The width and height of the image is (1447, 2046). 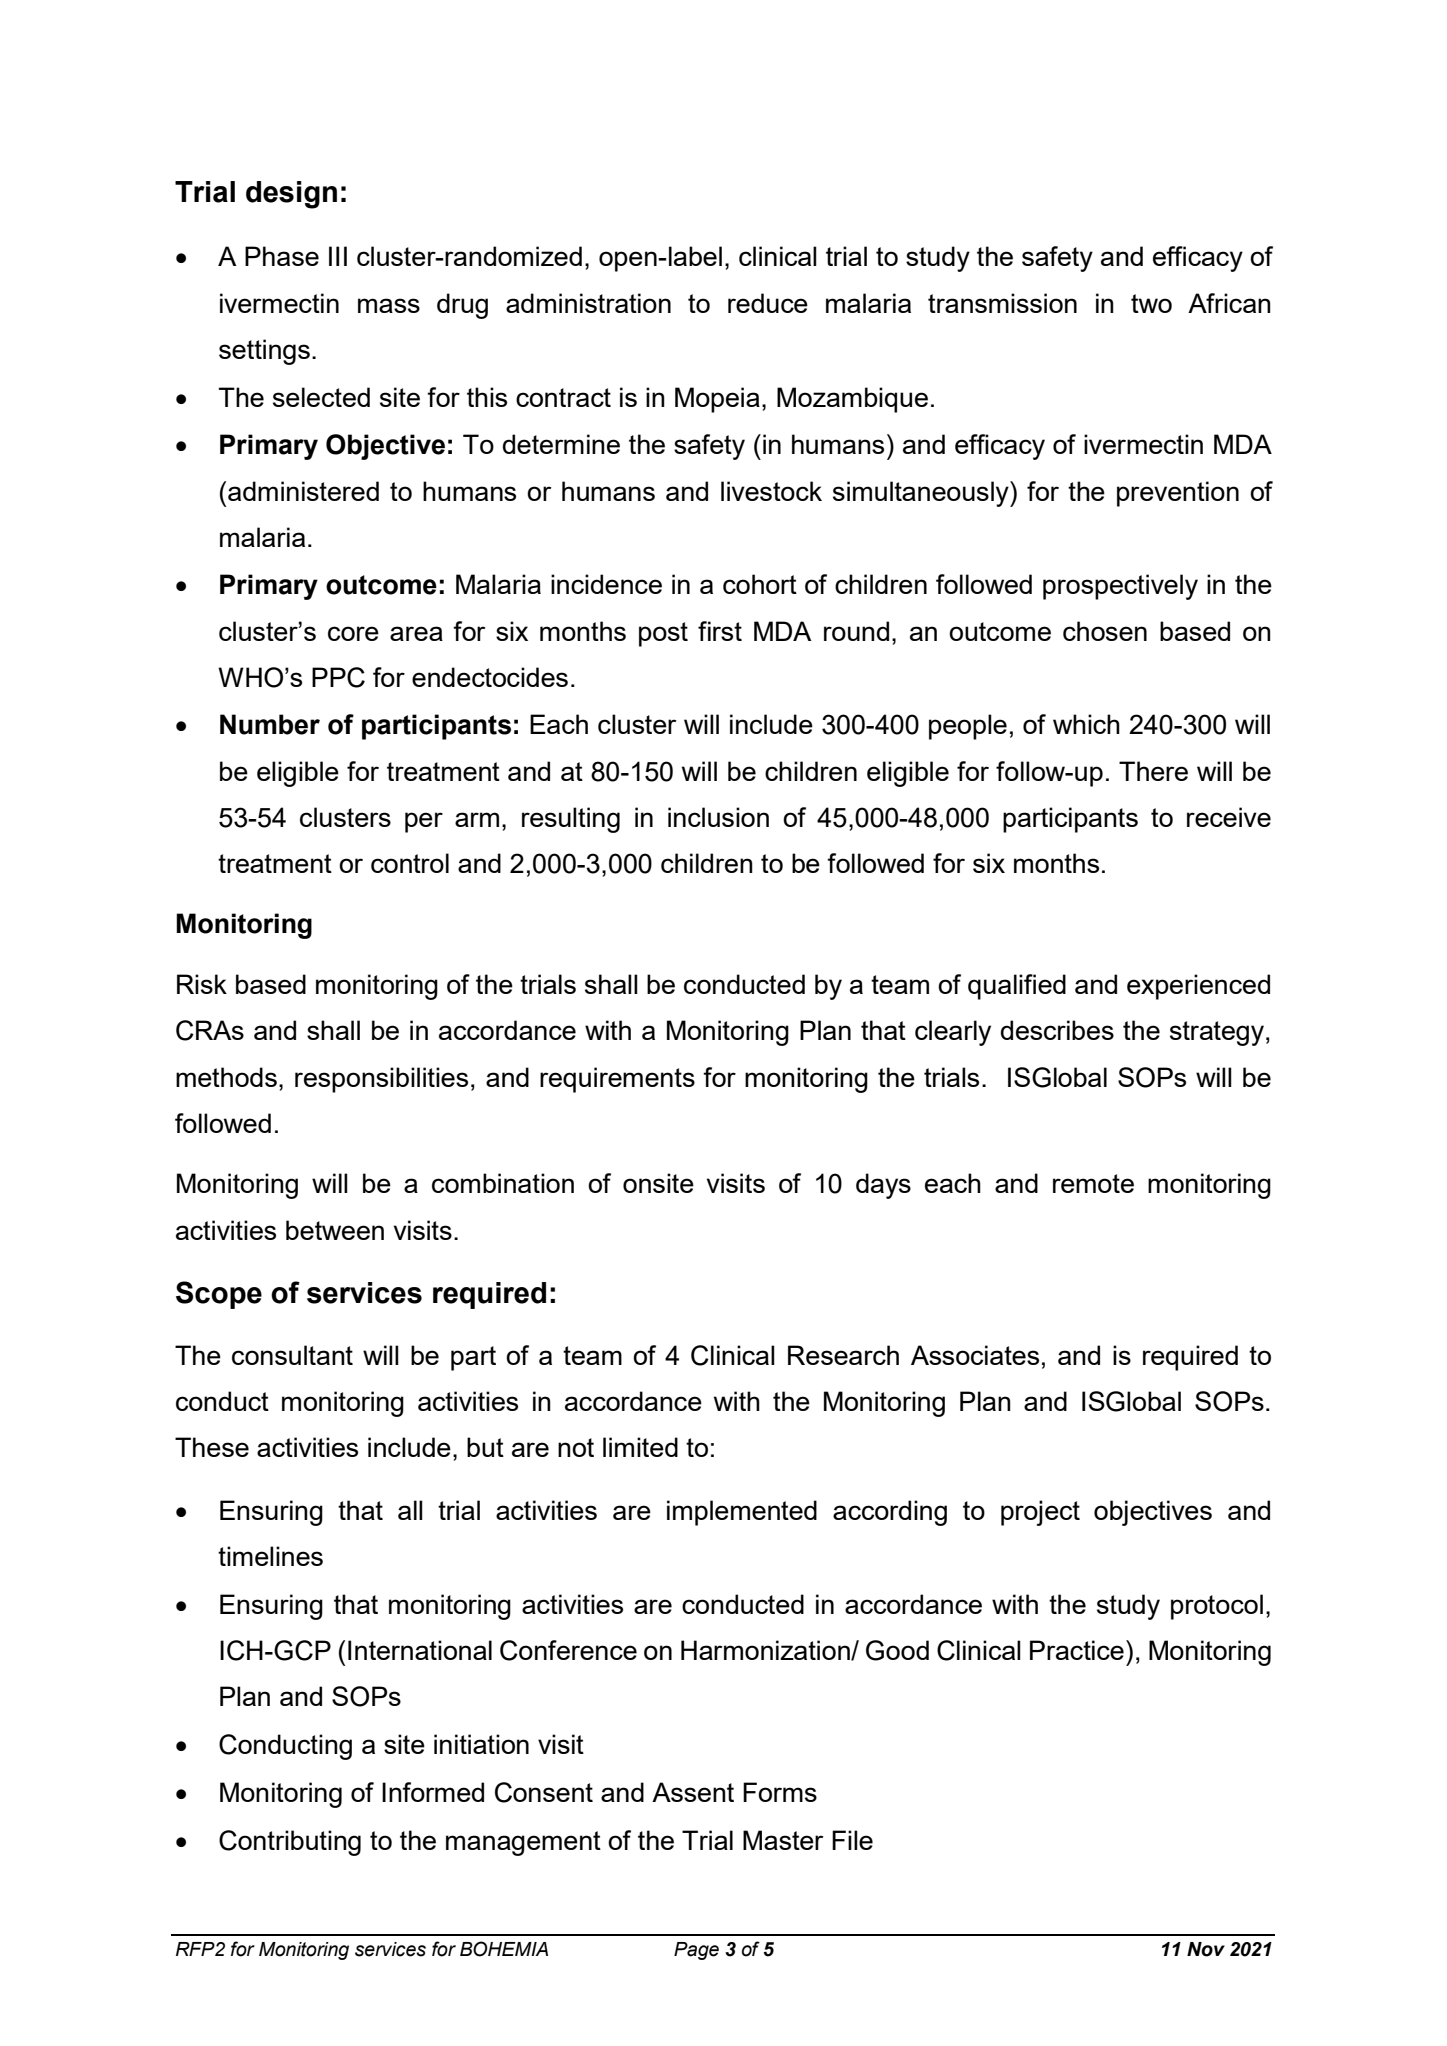 I want to click on describes, so click(x=1057, y=1030).
